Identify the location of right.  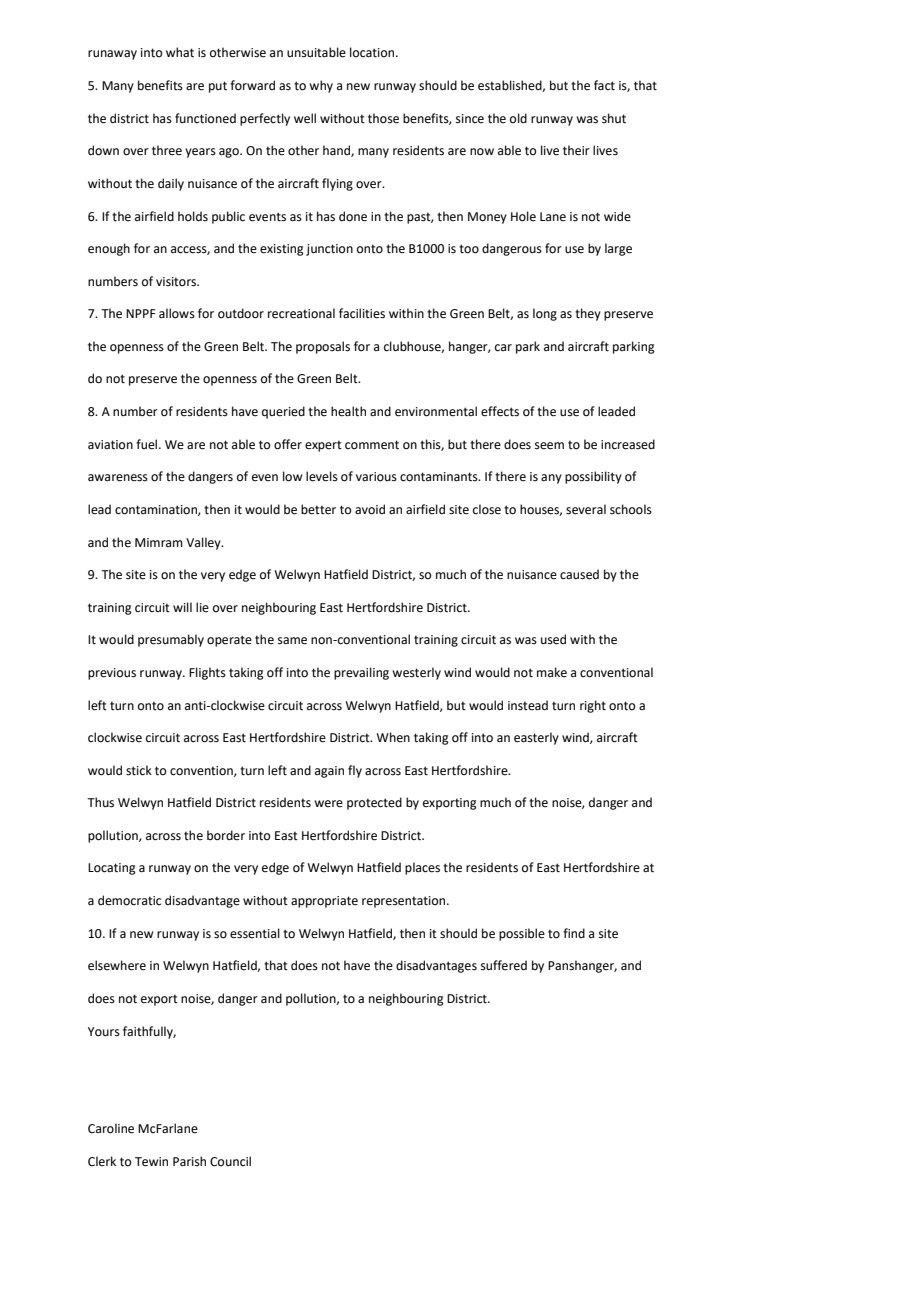
(593, 706).
